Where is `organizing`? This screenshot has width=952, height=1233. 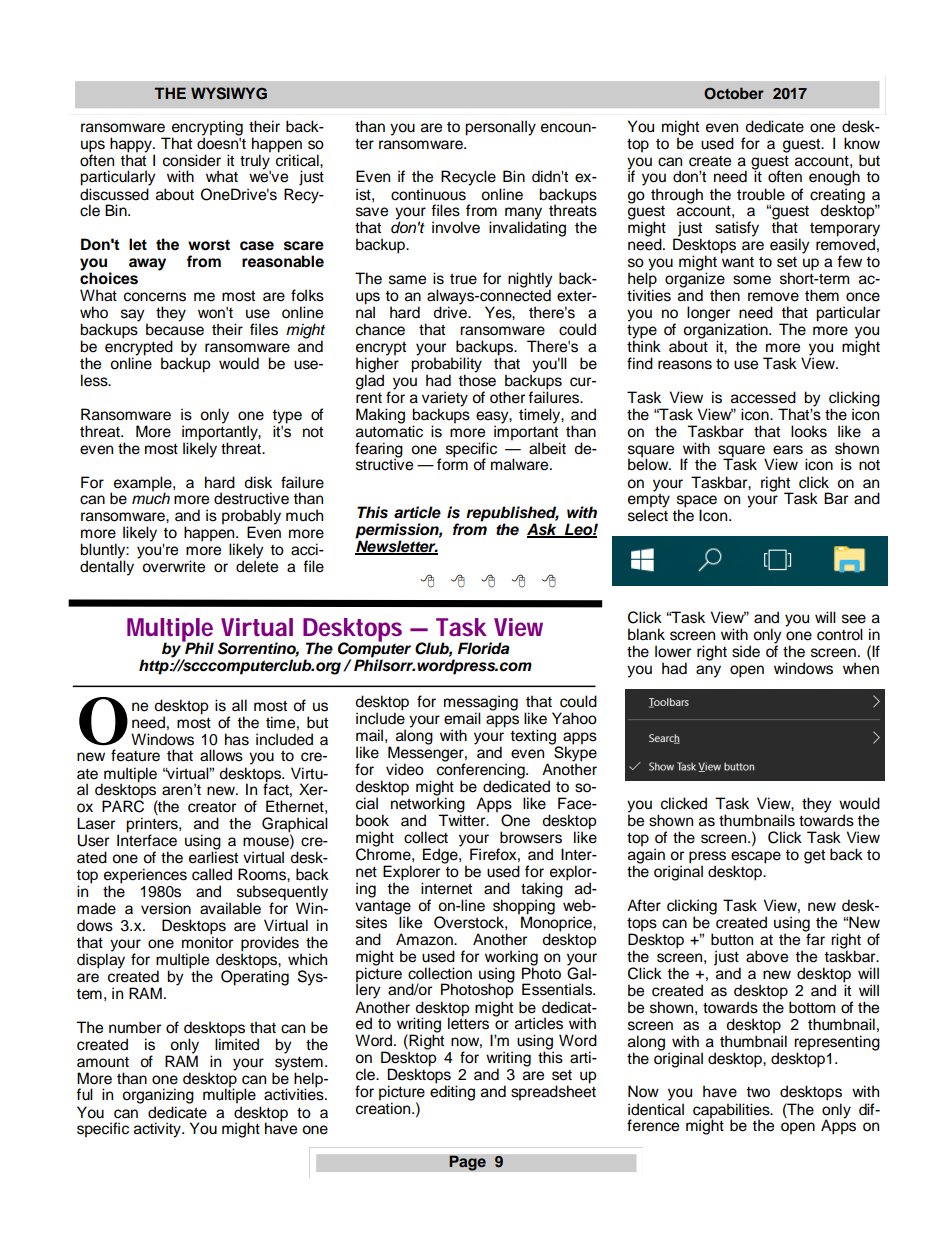
organizing is located at coordinates (158, 1096).
